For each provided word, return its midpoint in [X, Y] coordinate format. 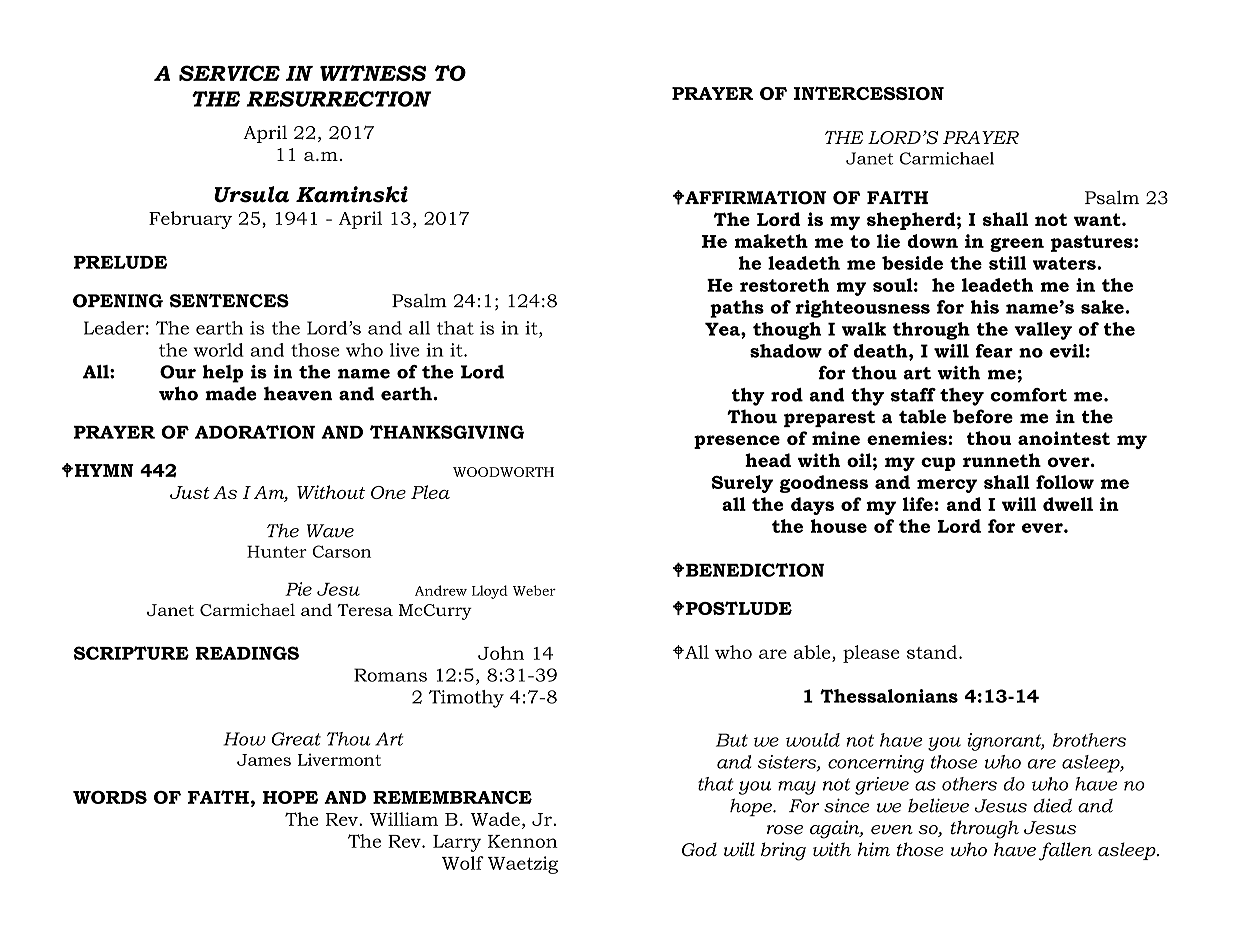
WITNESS [373, 73]
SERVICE [229, 73]
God [699, 849]
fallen [1065, 851]
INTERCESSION [869, 93]
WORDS [110, 797]
